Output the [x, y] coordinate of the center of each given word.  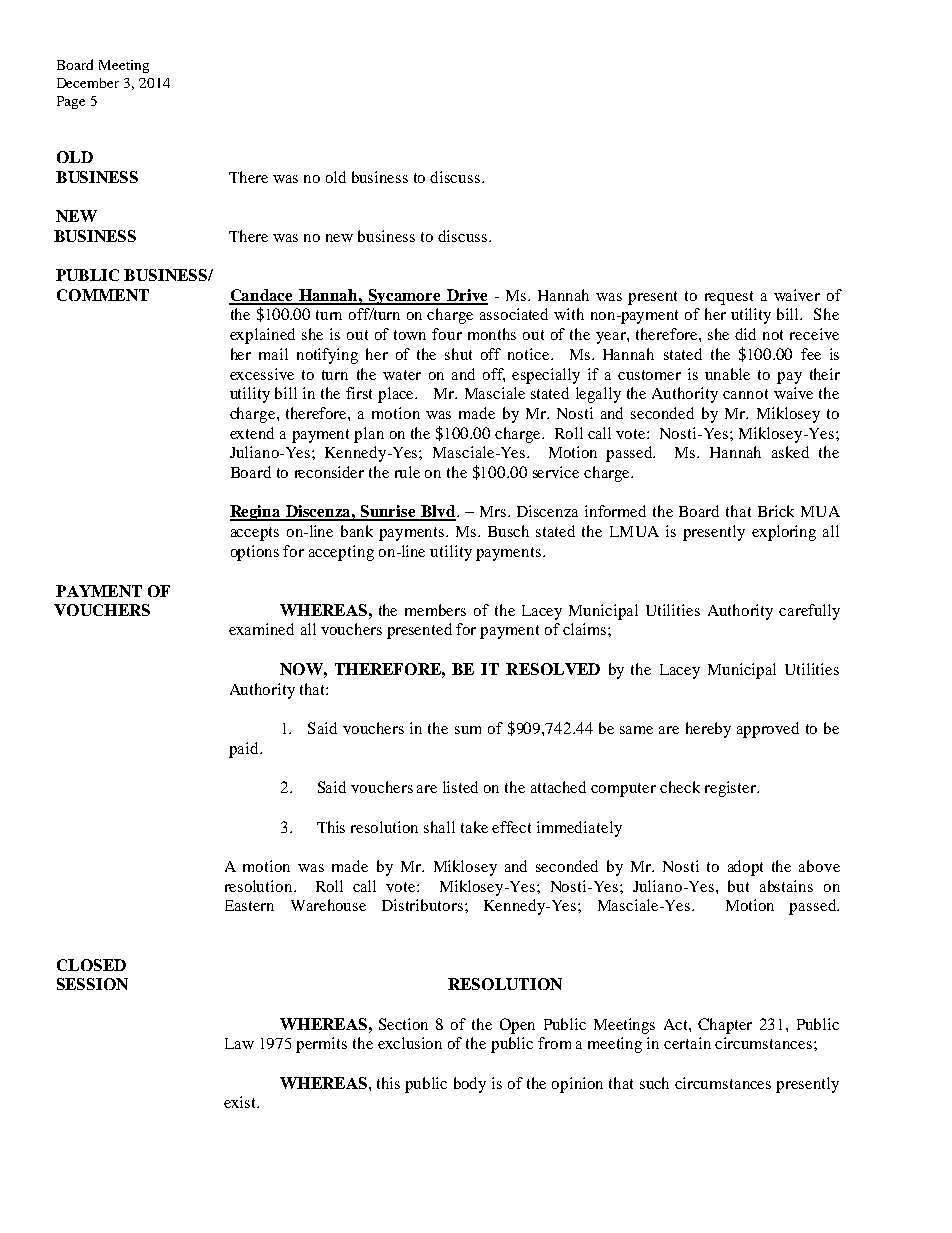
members [435, 610]
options [255, 553]
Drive [466, 296]
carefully [809, 612]
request [729, 298]
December [88, 83]
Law [239, 1043]
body [470, 1085]
